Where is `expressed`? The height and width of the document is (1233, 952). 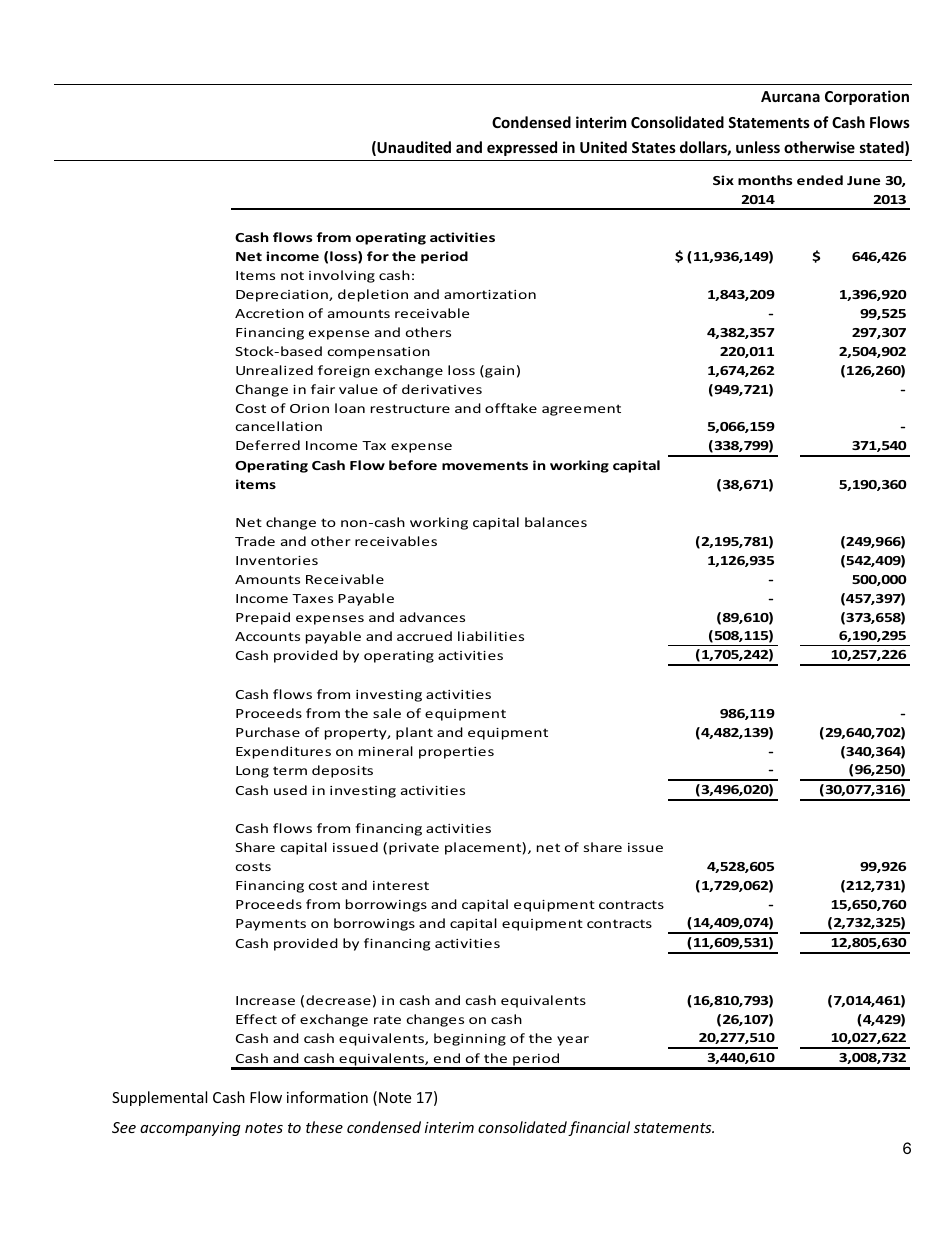 expressed is located at coordinates (522, 148).
